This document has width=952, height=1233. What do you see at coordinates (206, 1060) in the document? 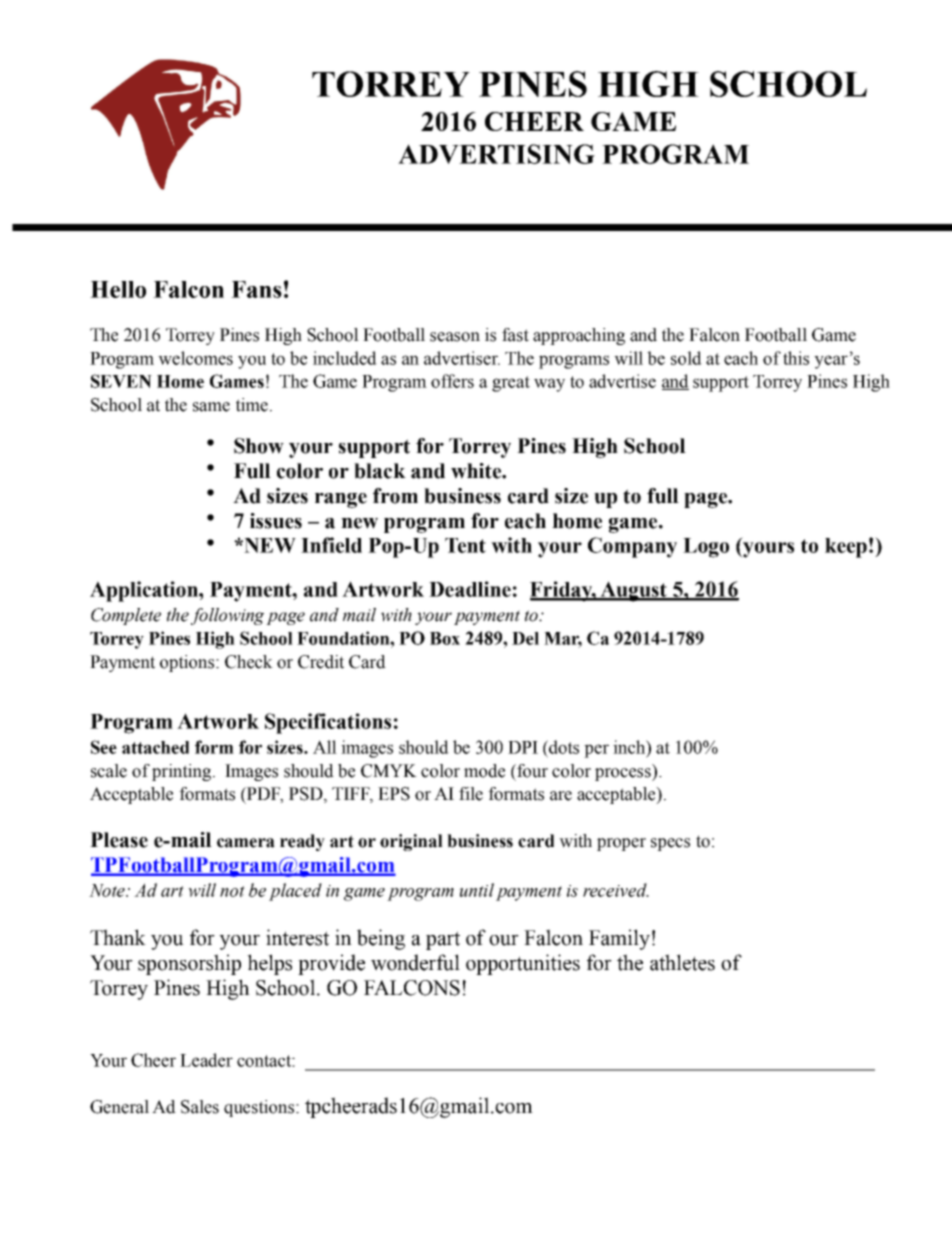
I see `Leader` at bounding box center [206, 1060].
